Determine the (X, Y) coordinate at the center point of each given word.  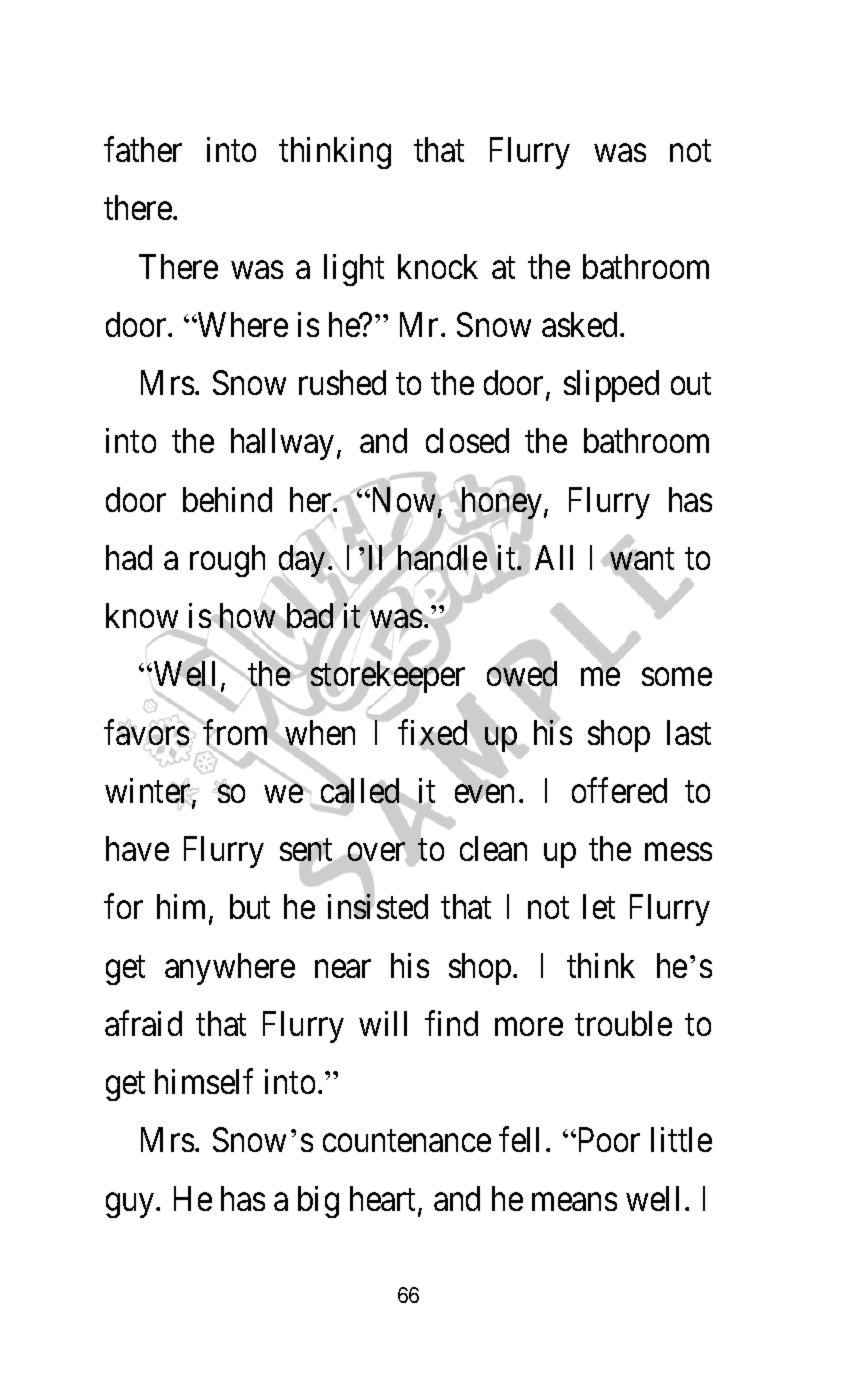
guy (131, 1205)
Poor (607, 1140)
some (677, 677)
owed (522, 673)
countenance (407, 1141)
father (143, 149)
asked (579, 324)
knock (438, 266)
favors (146, 733)
